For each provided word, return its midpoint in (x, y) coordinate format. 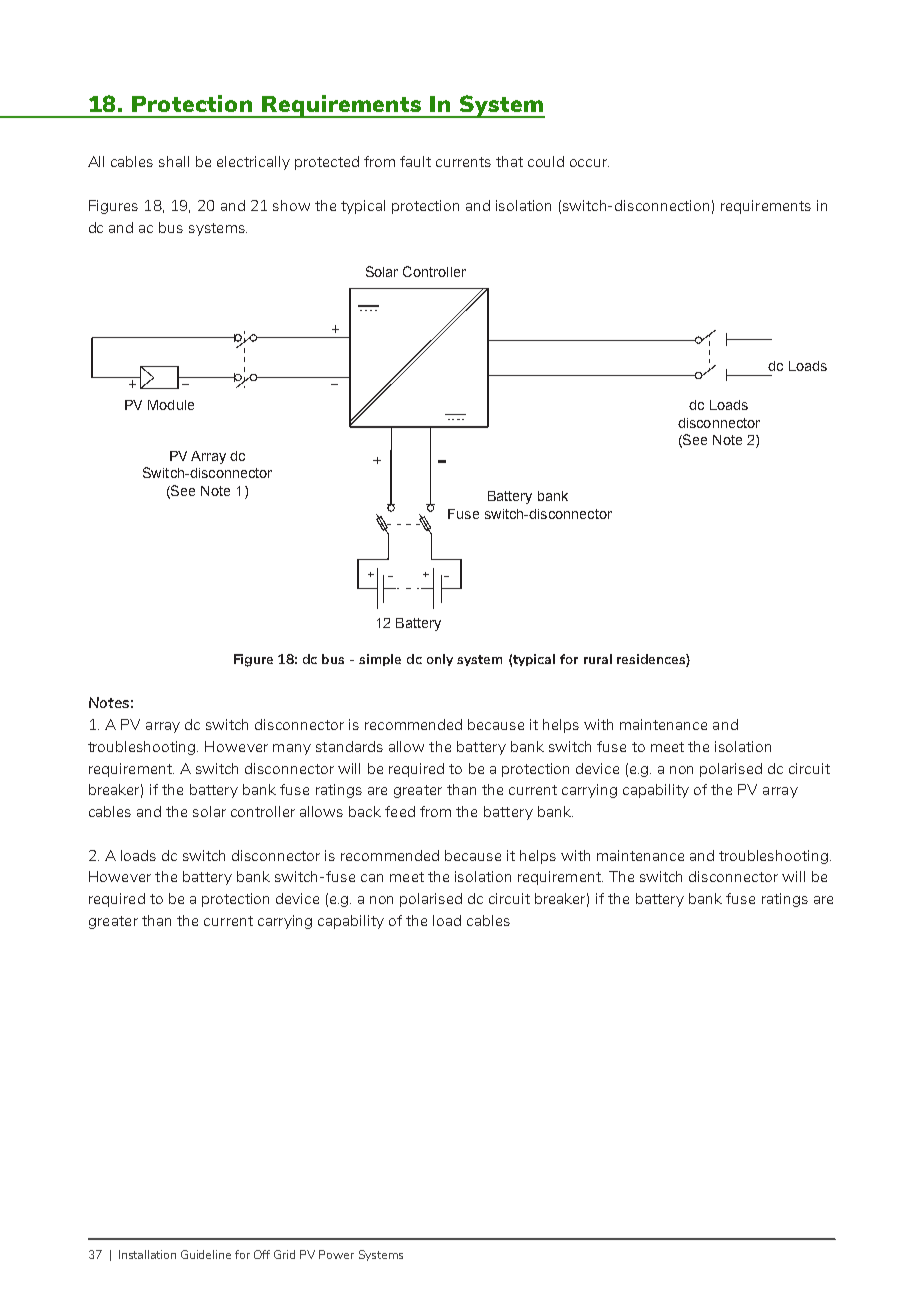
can (372, 878)
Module (171, 405)
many (292, 749)
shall (174, 161)
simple (380, 660)
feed (400, 811)
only (440, 660)
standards (349, 746)
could (546, 161)
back (365, 811)
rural (598, 659)
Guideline (206, 1254)
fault (415, 161)
